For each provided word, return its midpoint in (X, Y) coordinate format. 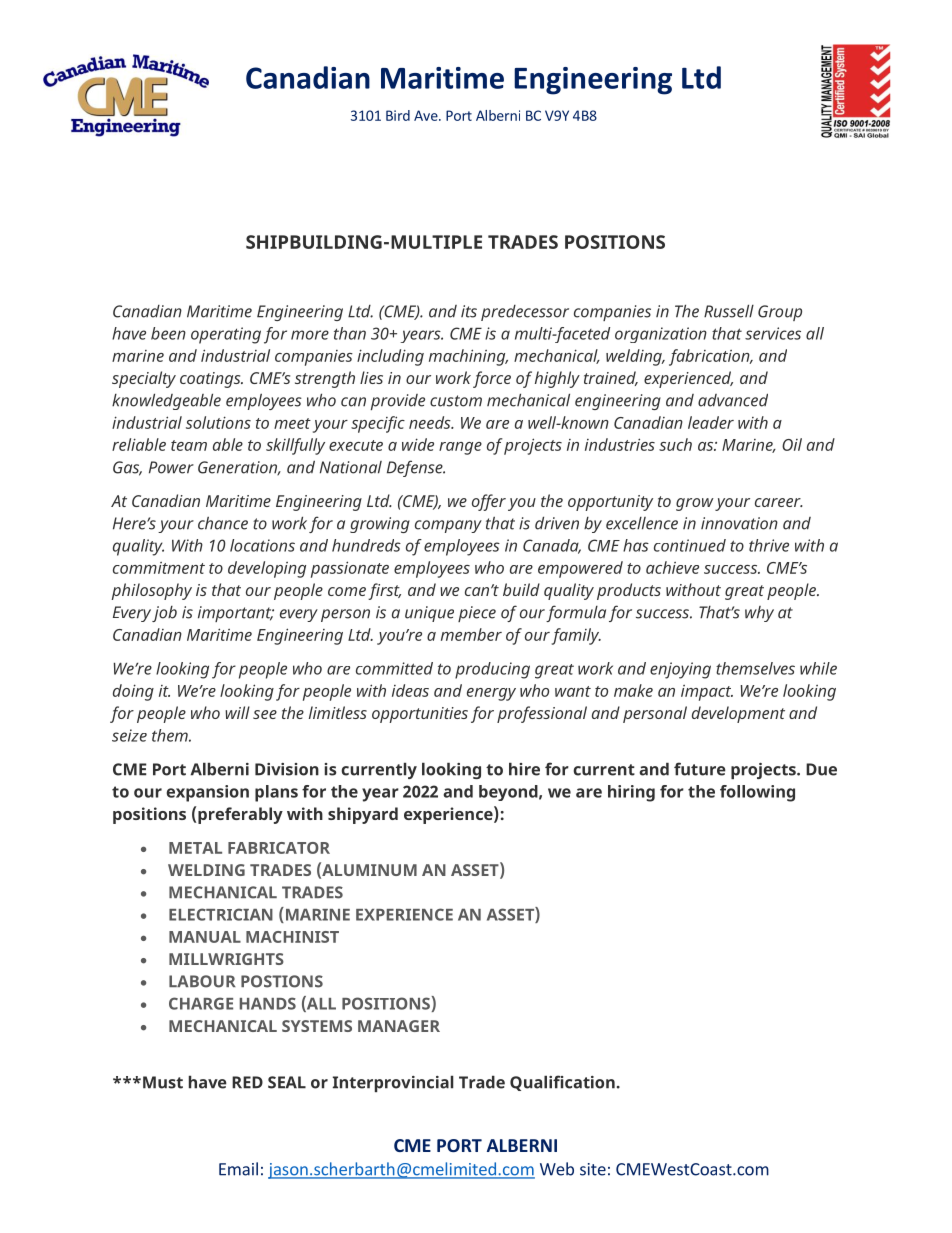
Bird (398, 115)
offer (489, 502)
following (757, 793)
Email (238, 1169)
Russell (729, 311)
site (593, 1169)
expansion (207, 793)
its (469, 311)
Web (557, 1169)
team (189, 445)
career (779, 502)
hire (524, 769)
